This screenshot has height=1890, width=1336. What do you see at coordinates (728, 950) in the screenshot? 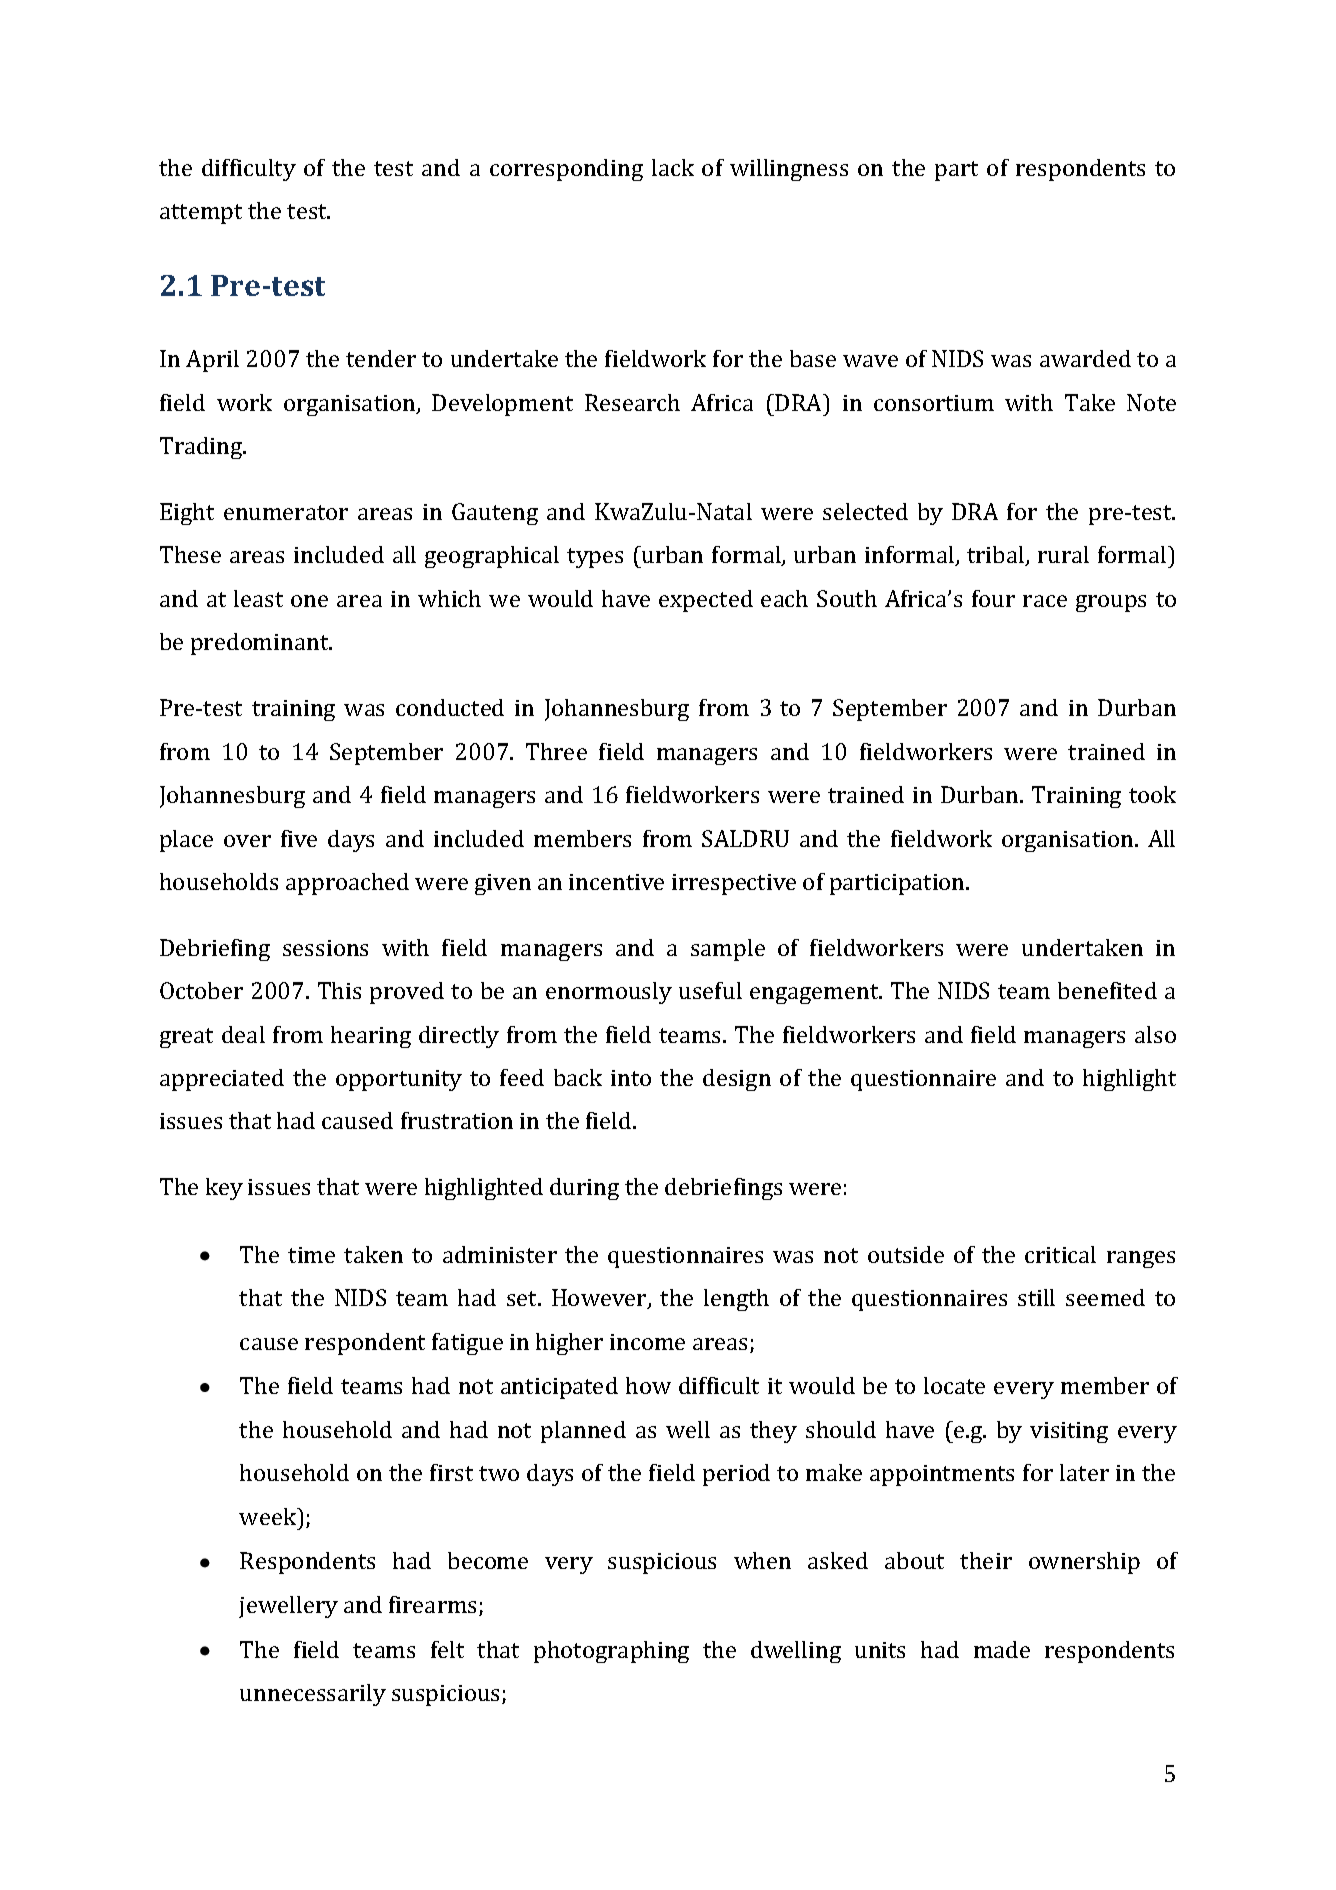
I see `sample` at bounding box center [728, 950].
